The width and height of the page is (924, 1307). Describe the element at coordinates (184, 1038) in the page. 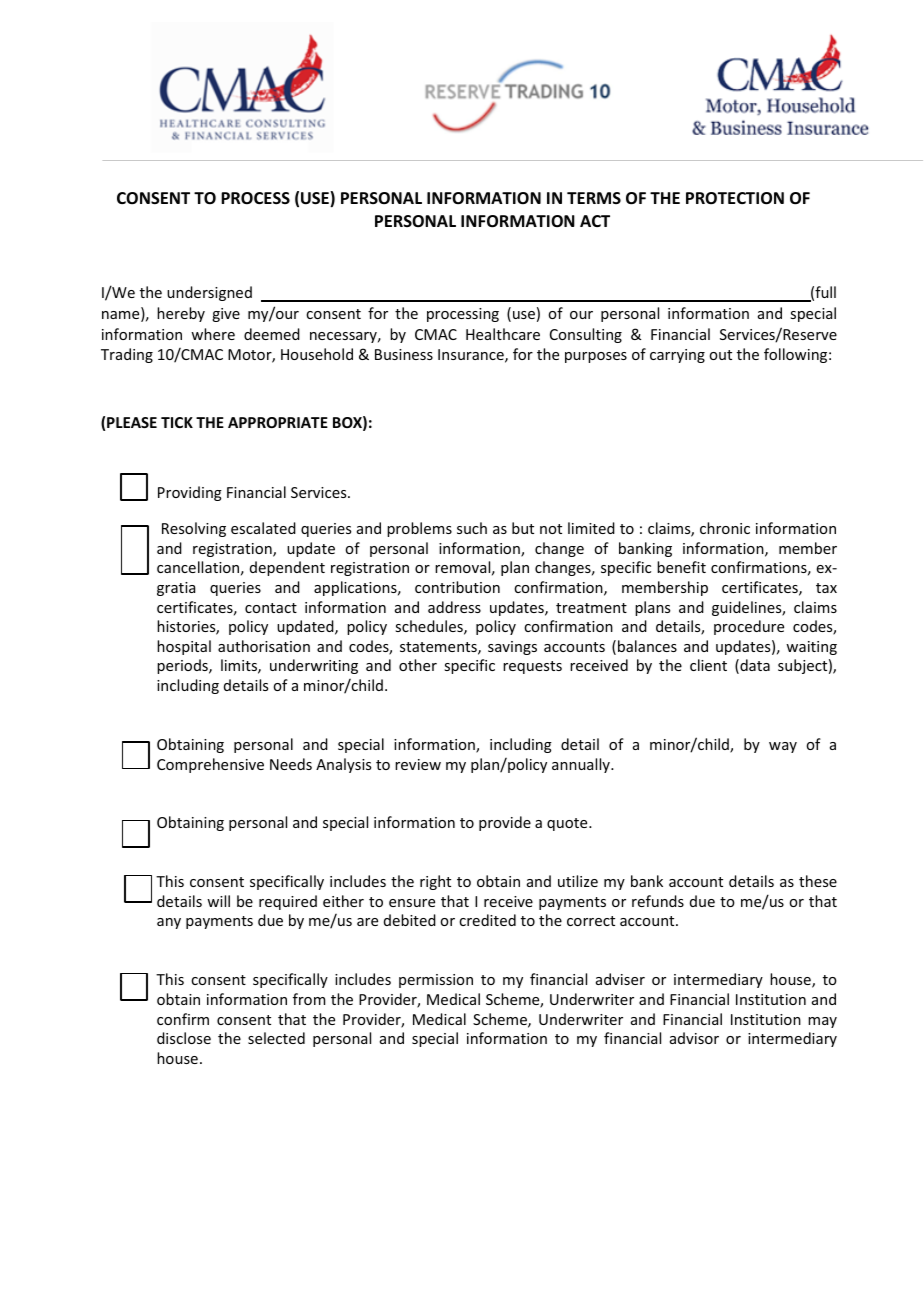

I see `disclose` at that location.
